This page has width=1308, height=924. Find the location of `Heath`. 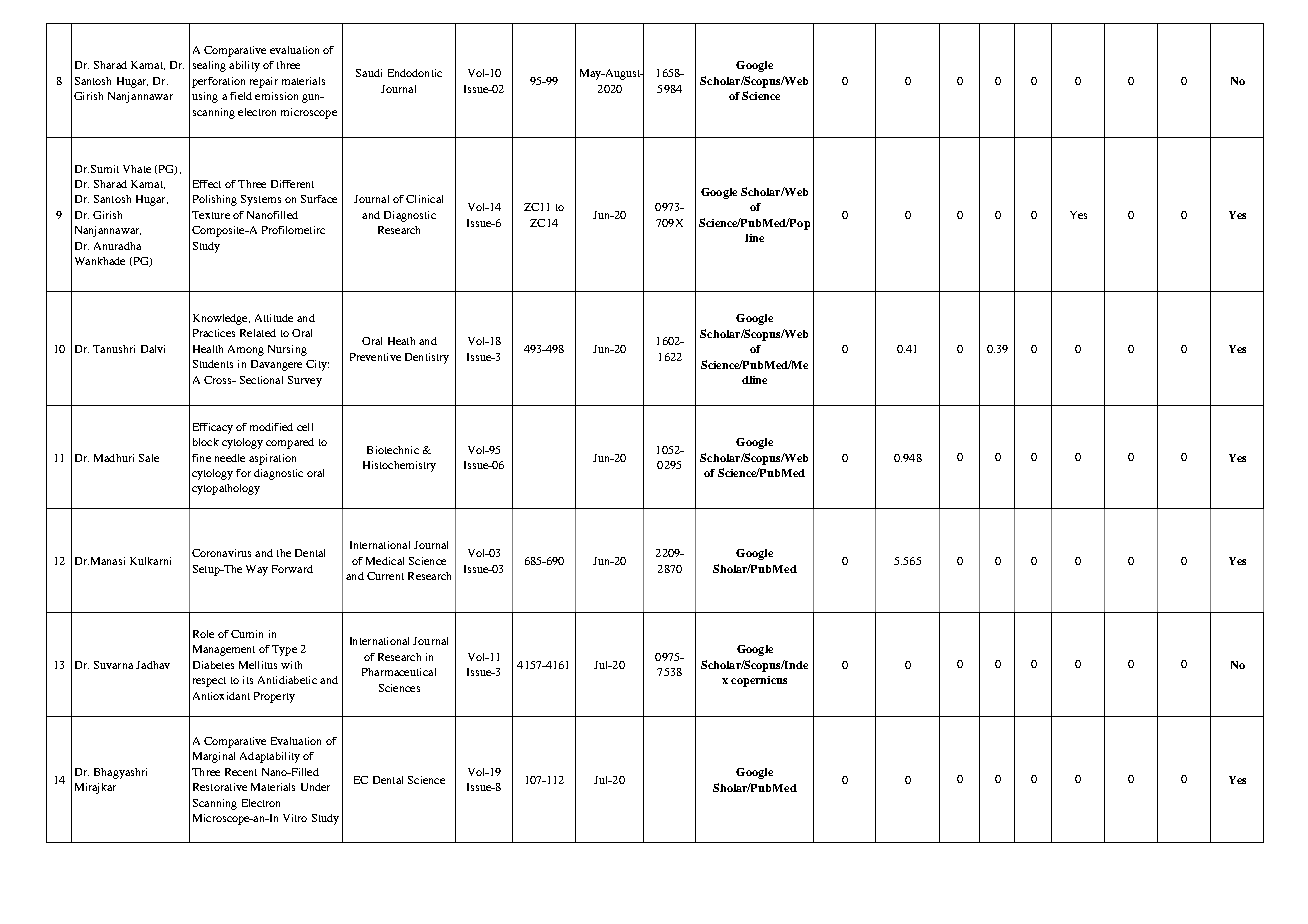

Heath is located at coordinates (401, 341).
